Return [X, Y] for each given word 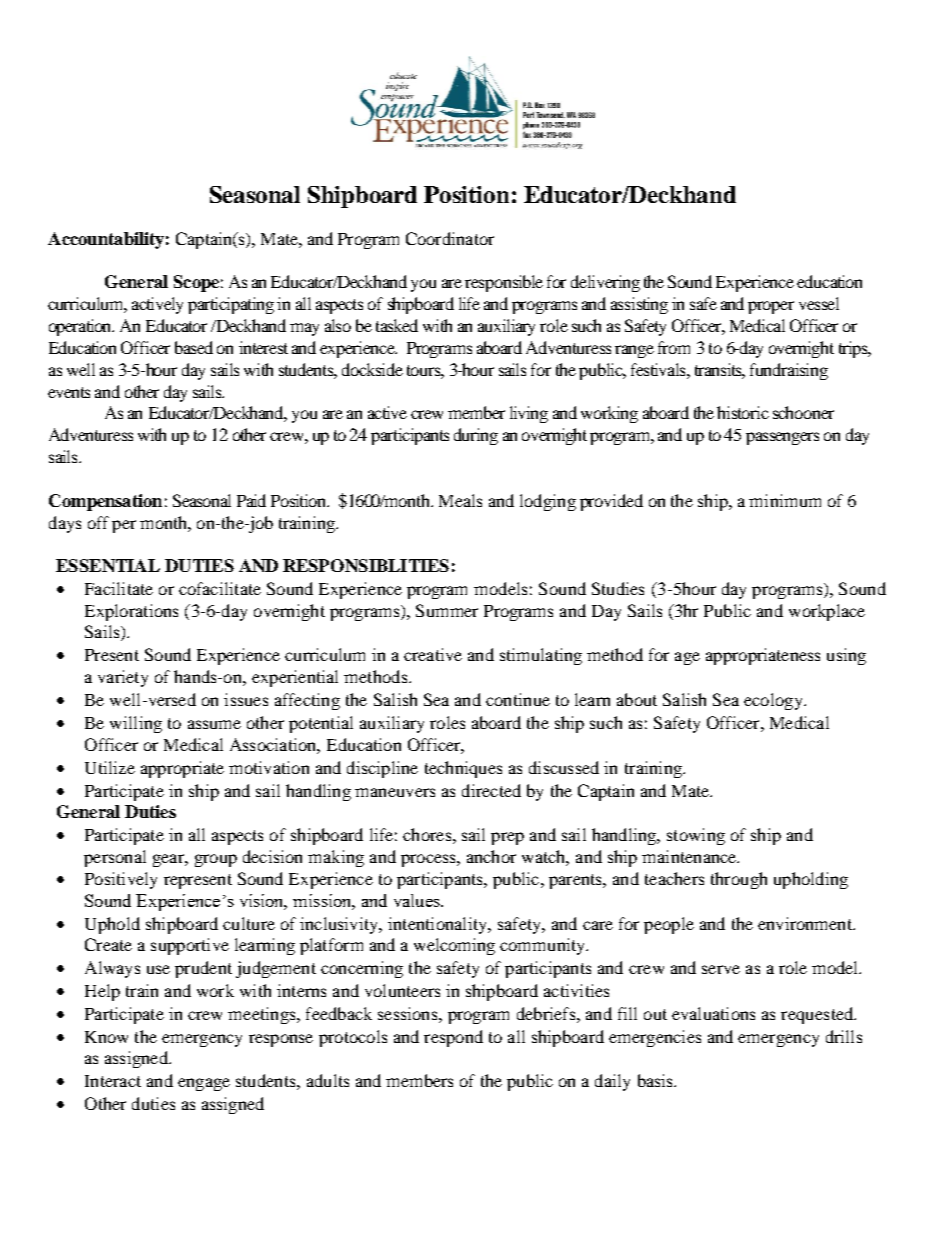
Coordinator [450, 238]
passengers [782, 438]
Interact [113, 1081]
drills [844, 1036]
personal [115, 858]
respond [453, 1038]
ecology [774, 701]
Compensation [105, 502]
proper [771, 307]
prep [507, 838]
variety [123, 678]
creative [433, 654]
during [476, 436]
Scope [196, 283]
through [739, 880]
